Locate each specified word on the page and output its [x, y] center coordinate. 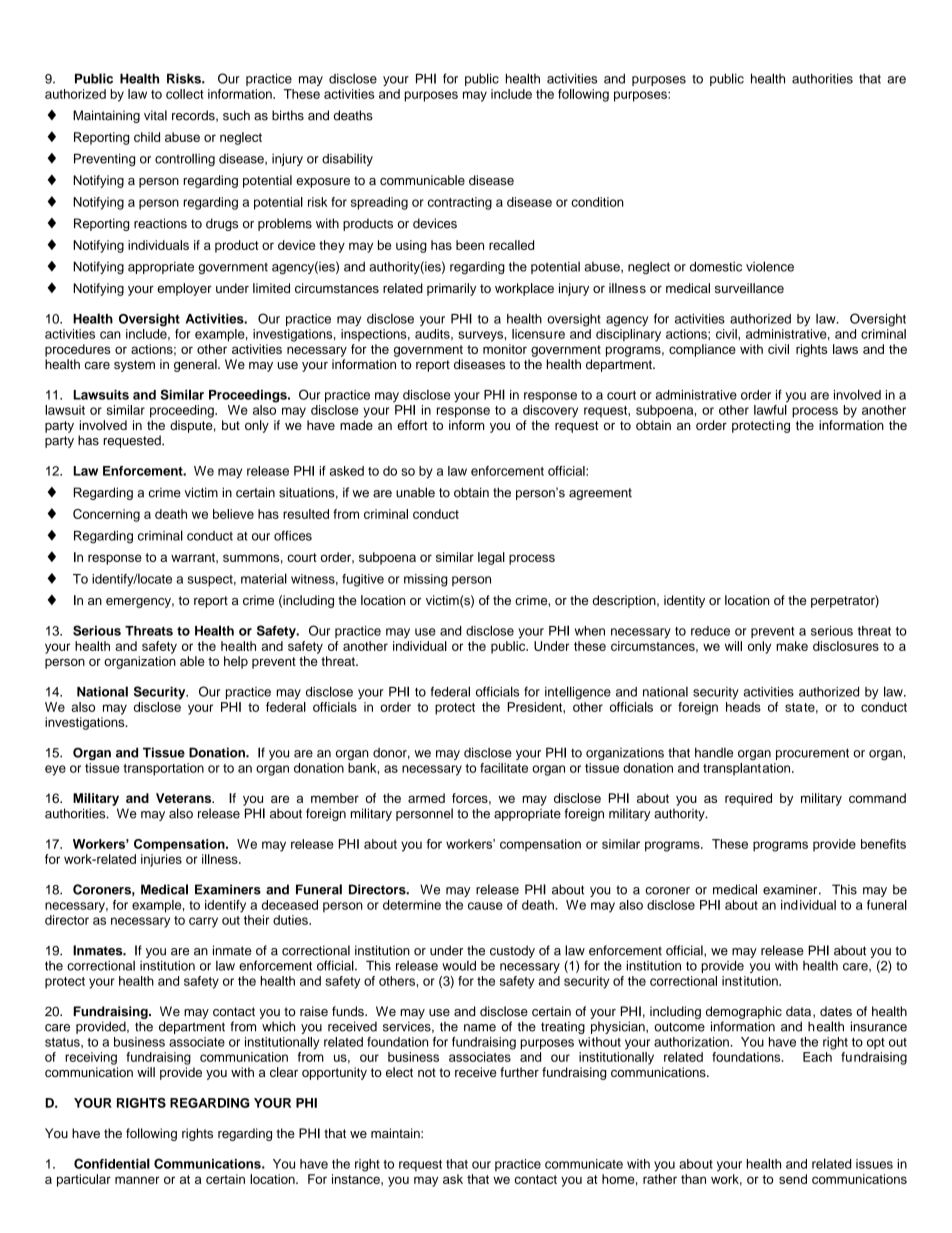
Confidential [112, 1163]
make [792, 646]
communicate [584, 1164]
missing [426, 580]
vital [155, 115]
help [236, 662]
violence [770, 266]
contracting [460, 203]
